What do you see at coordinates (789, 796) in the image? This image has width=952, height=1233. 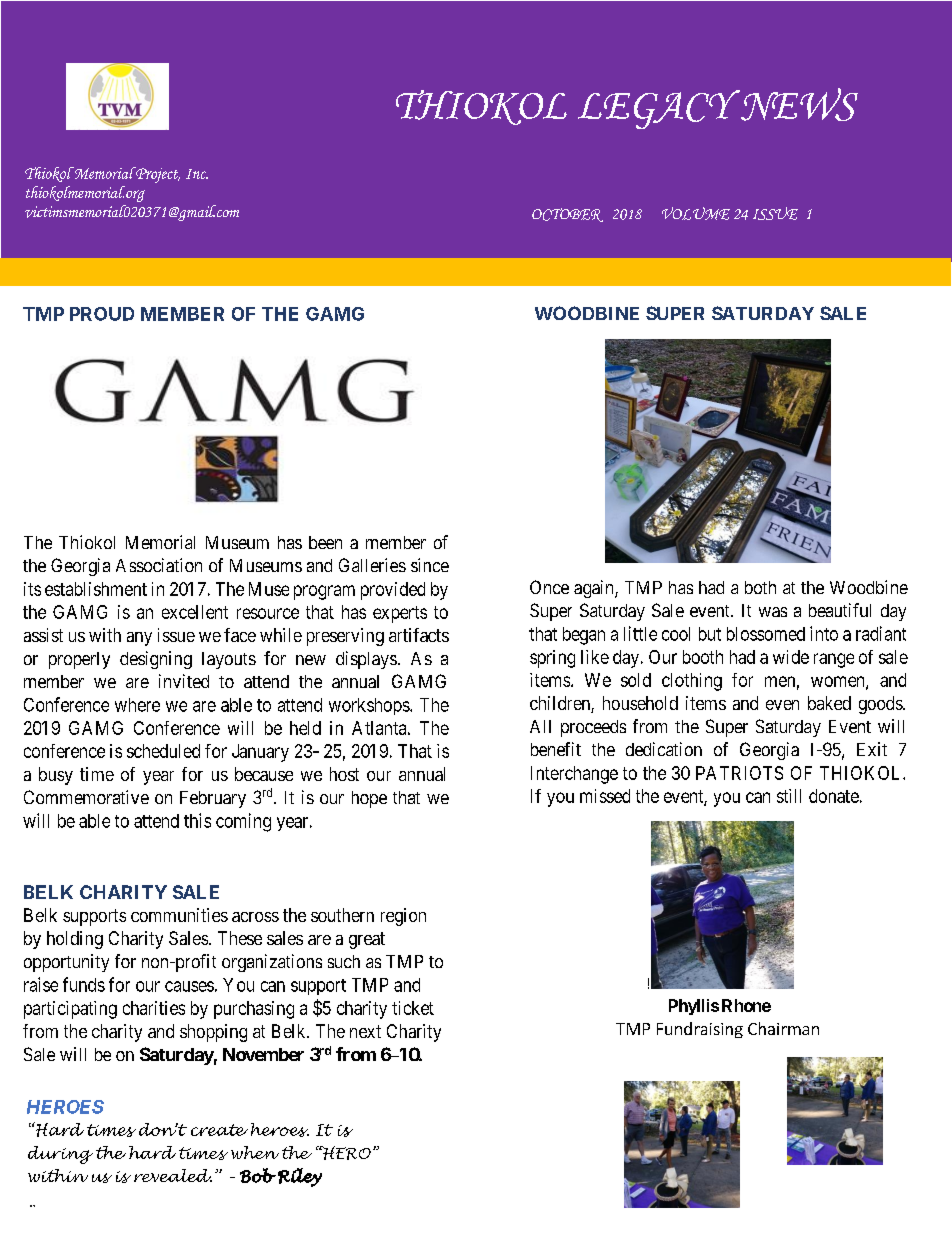 I see `still` at bounding box center [789, 796].
